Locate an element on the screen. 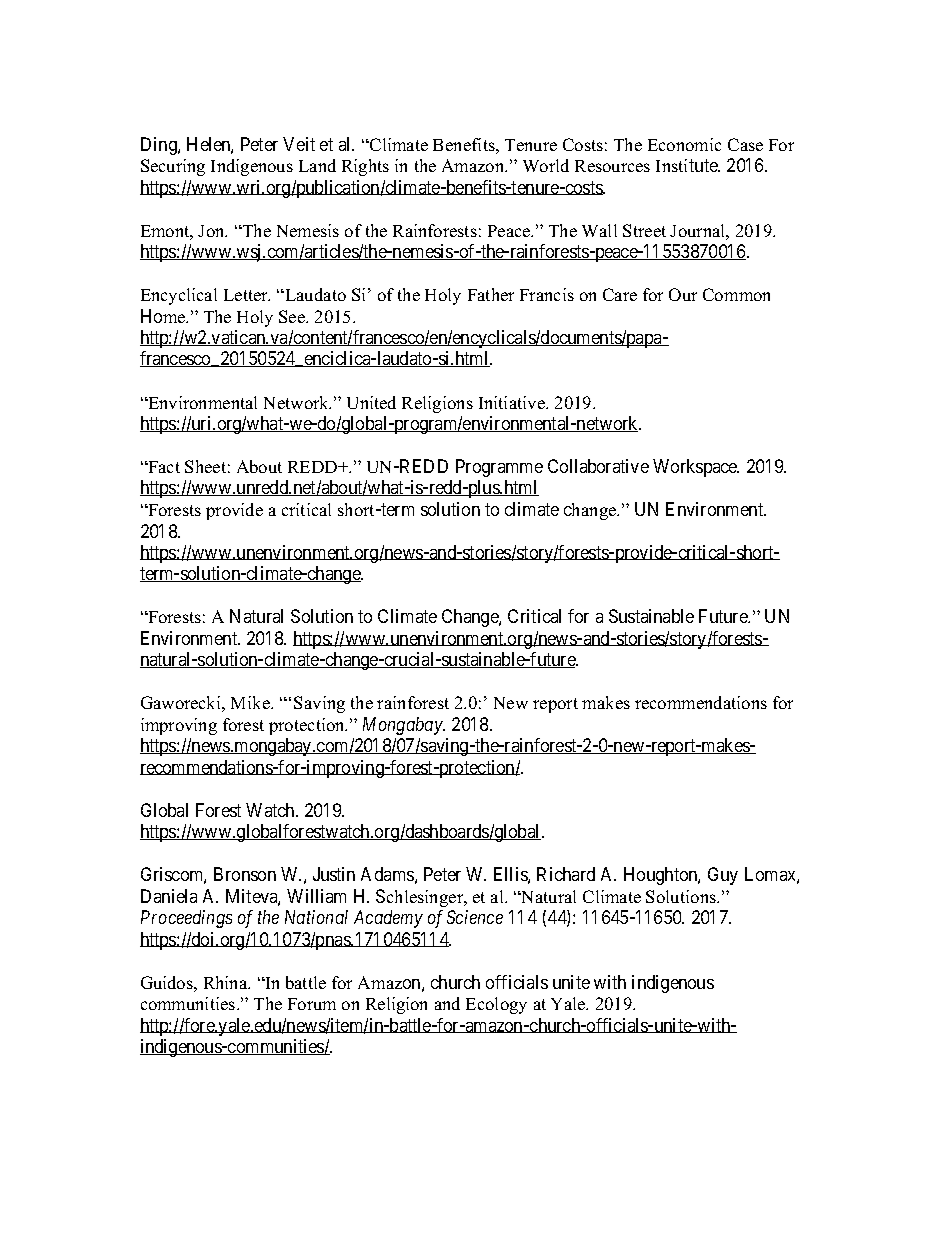 The height and width of the screenshot is (1233, 952). Institute is located at coordinates (688, 165).
